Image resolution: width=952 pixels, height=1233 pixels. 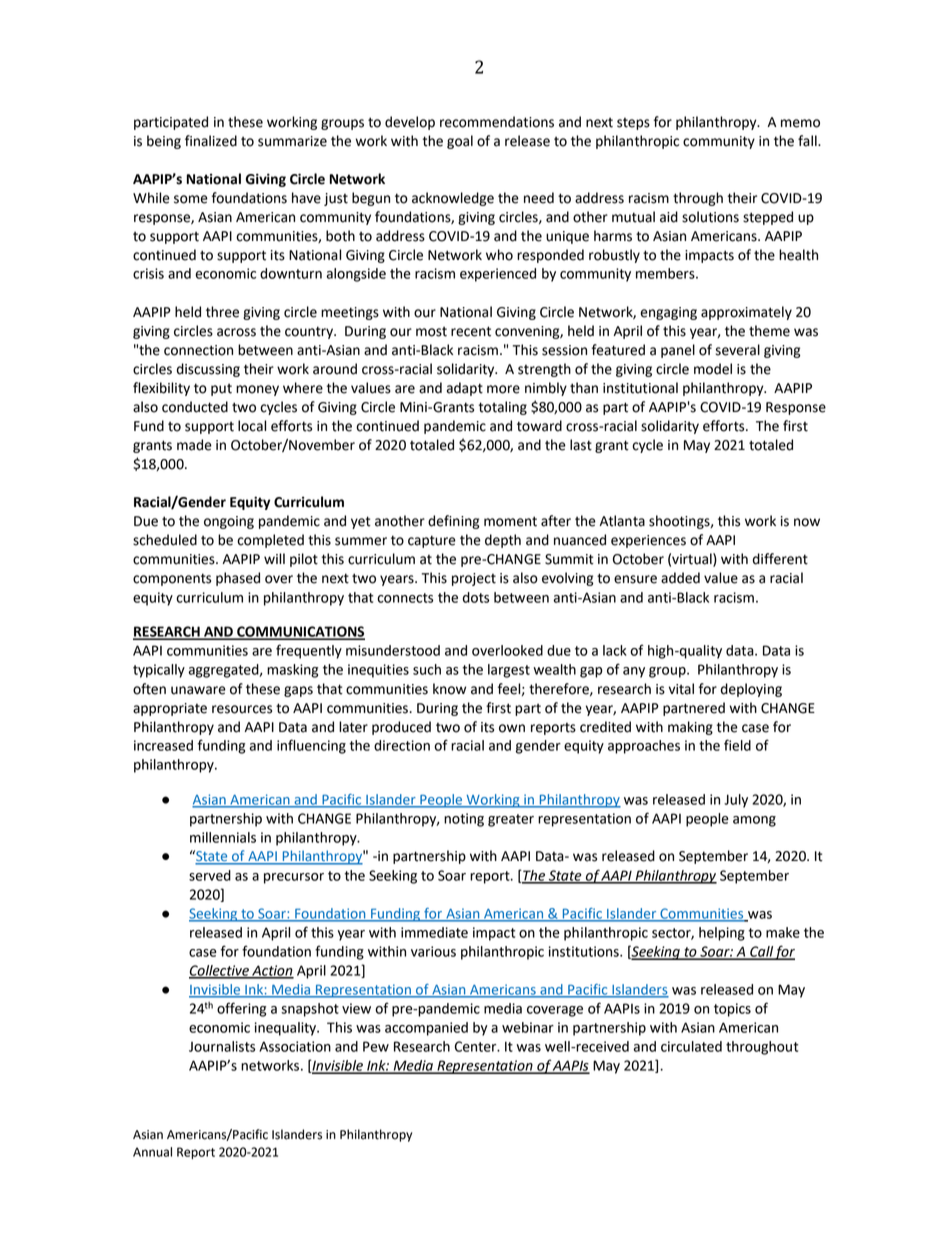 What do you see at coordinates (460, 142) in the screenshot?
I see `goal` at bounding box center [460, 142].
